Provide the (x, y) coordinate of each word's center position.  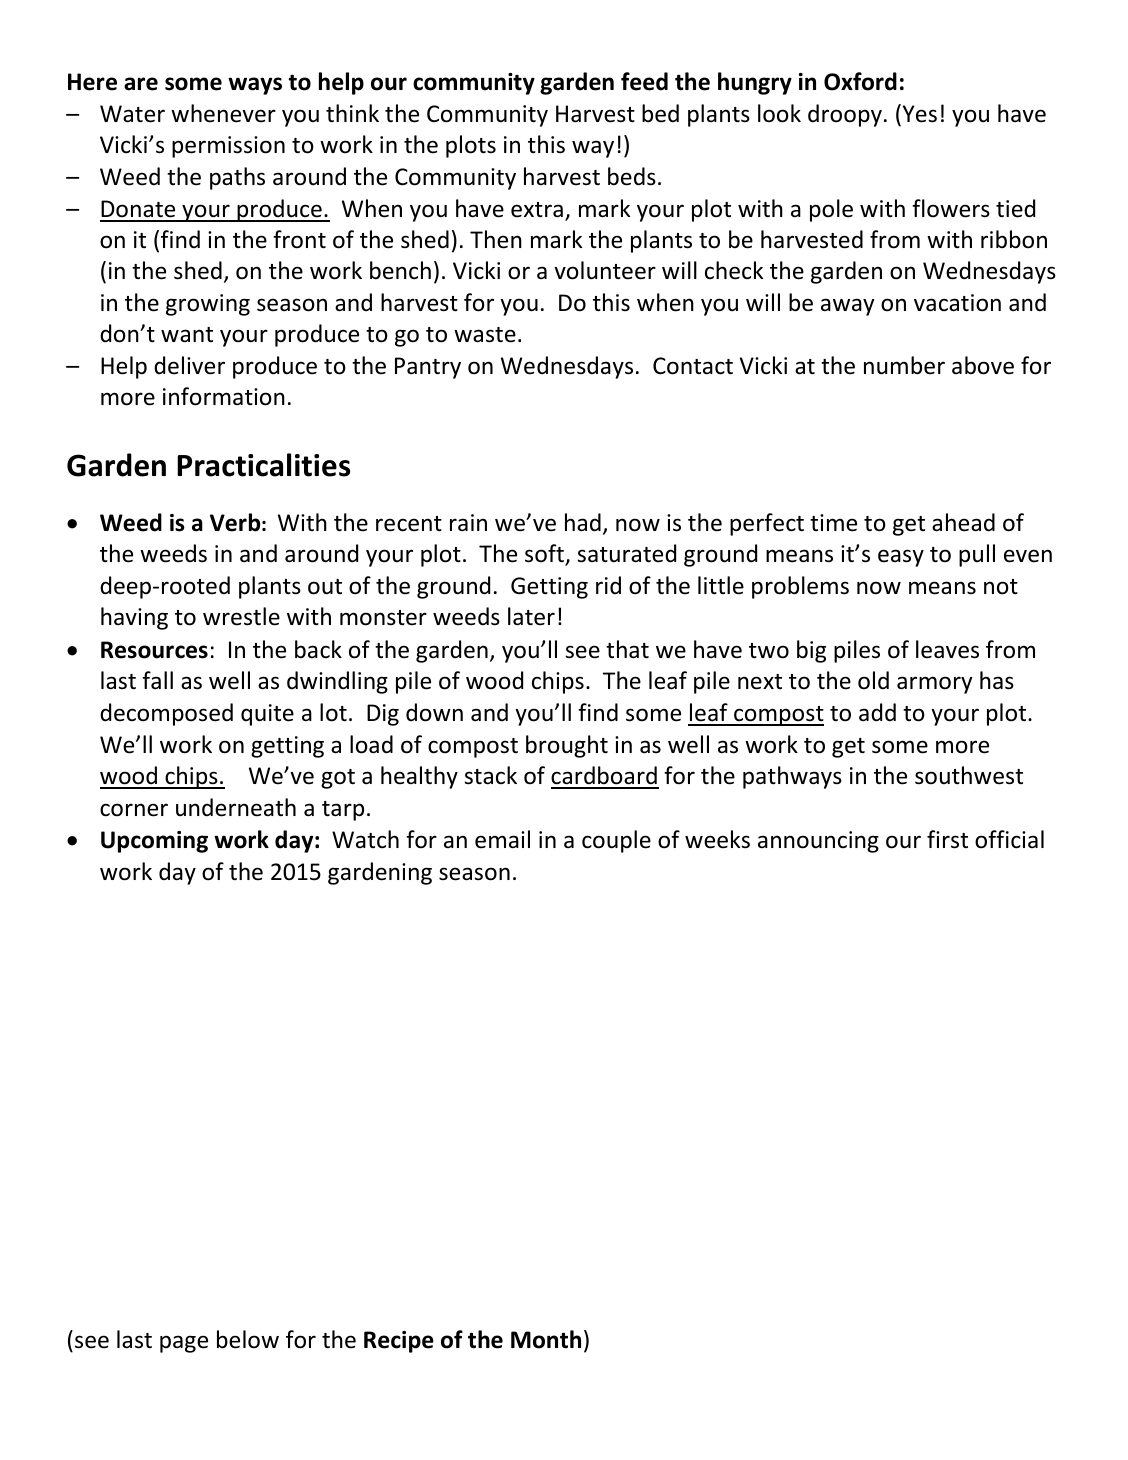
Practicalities (264, 465)
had (583, 522)
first (947, 839)
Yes (918, 114)
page (184, 1344)
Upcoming (154, 842)
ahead (963, 522)
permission (228, 147)
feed (644, 81)
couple (616, 841)
